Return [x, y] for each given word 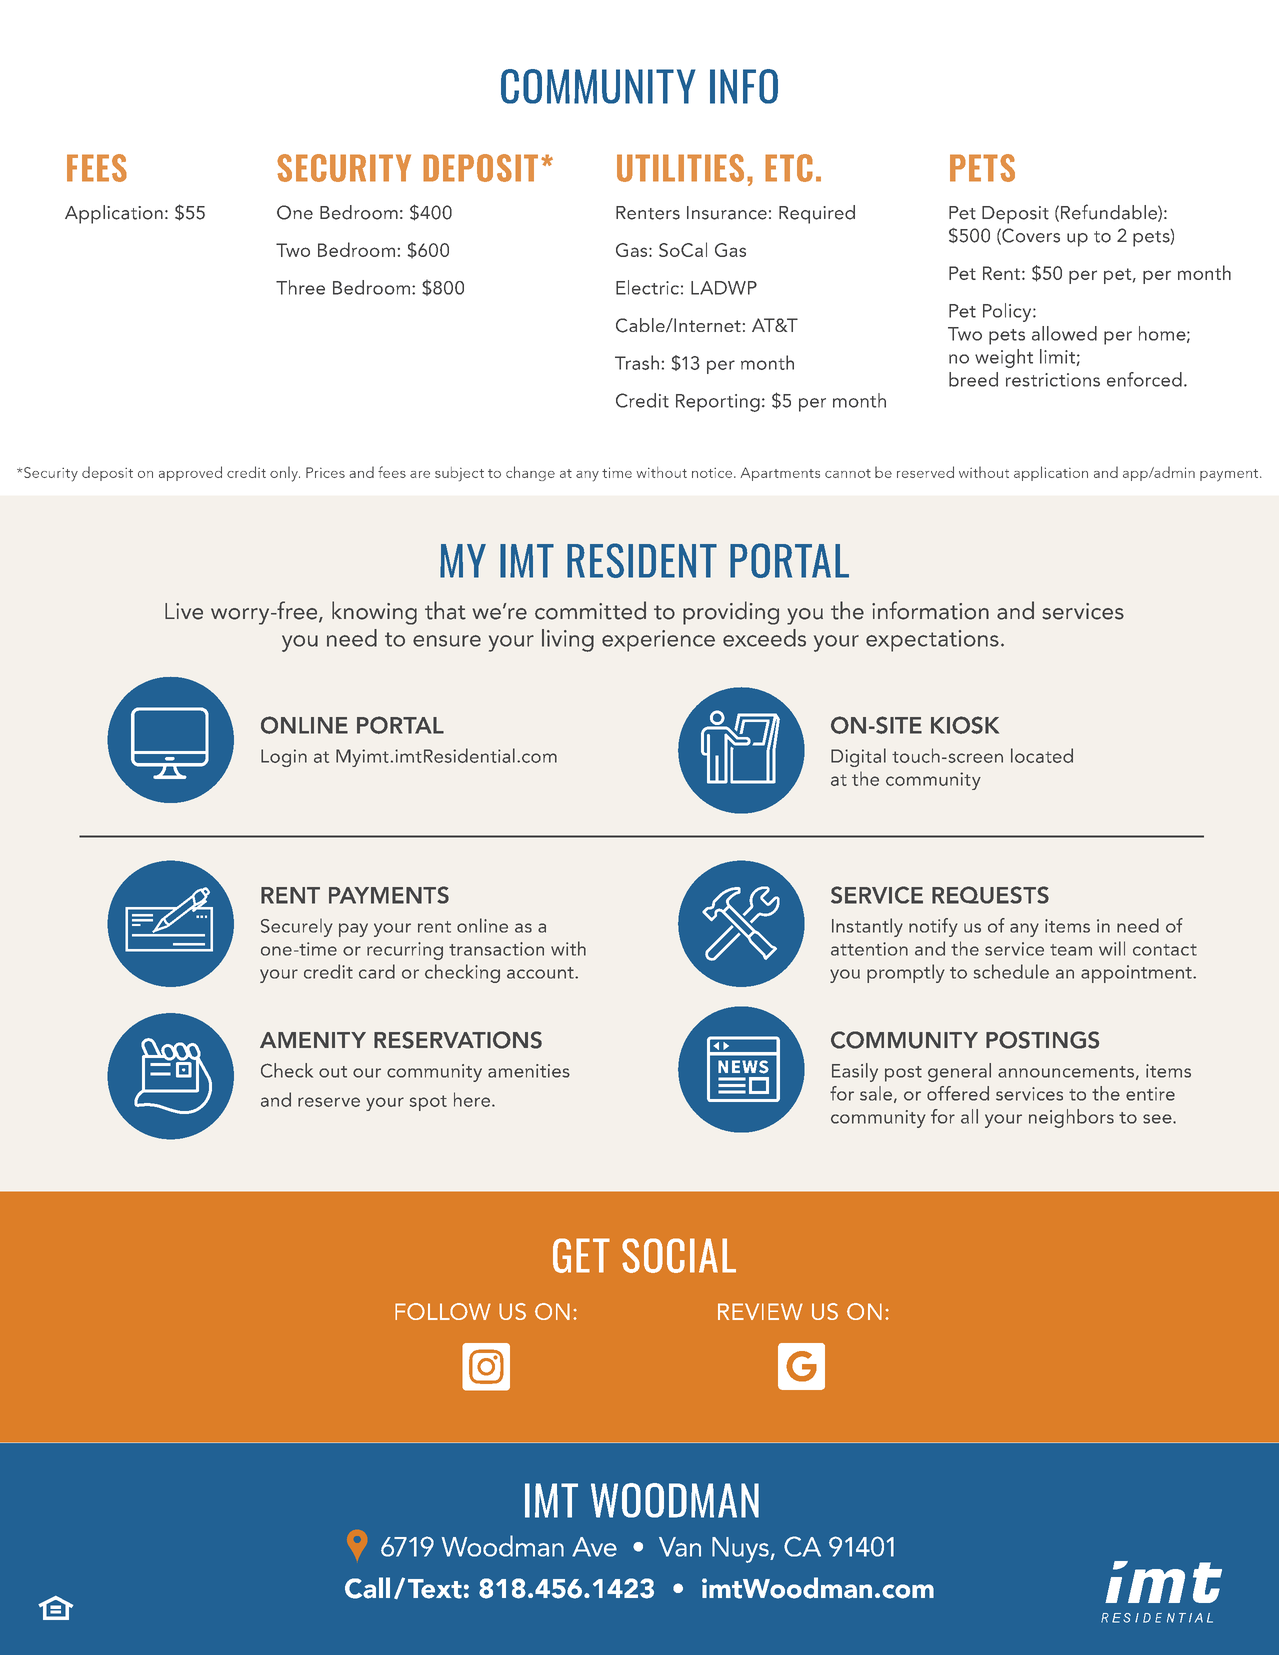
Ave [594, 1547]
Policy [1008, 312]
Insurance [727, 213]
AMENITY [313, 1040]
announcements [1066, 1072]
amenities [529, 1071]
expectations [932, 641]
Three [300, 287]
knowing [374, 613]
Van [680, 1547]
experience [658, 641]
